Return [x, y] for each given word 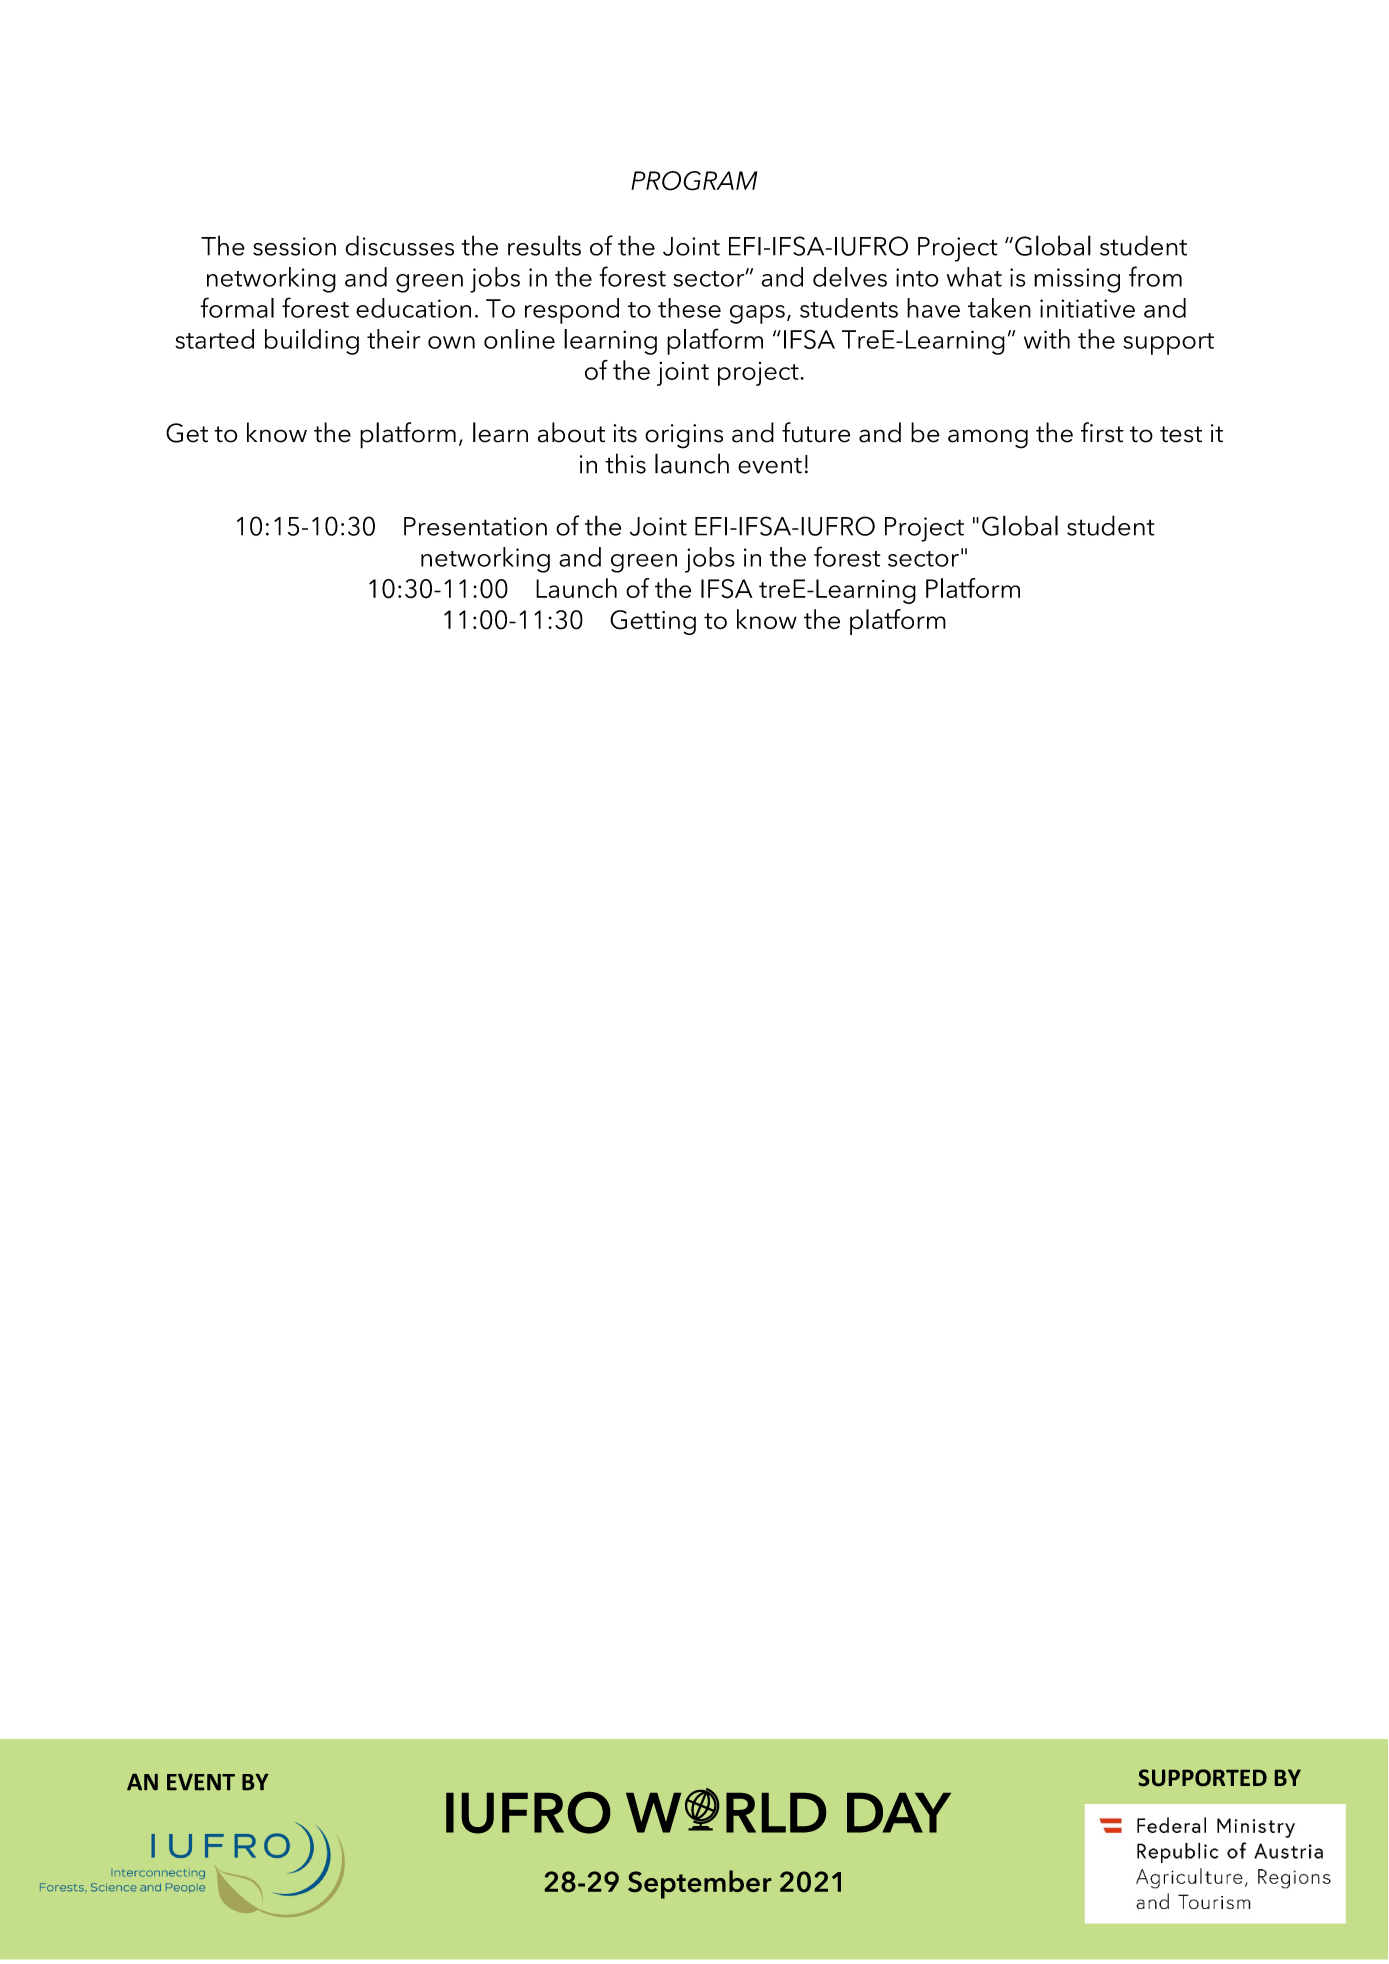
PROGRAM [694, 181]
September [699, 1884]
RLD [776, 1813]
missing [1077, 280]
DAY [899, 1813]
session [294, 246]
